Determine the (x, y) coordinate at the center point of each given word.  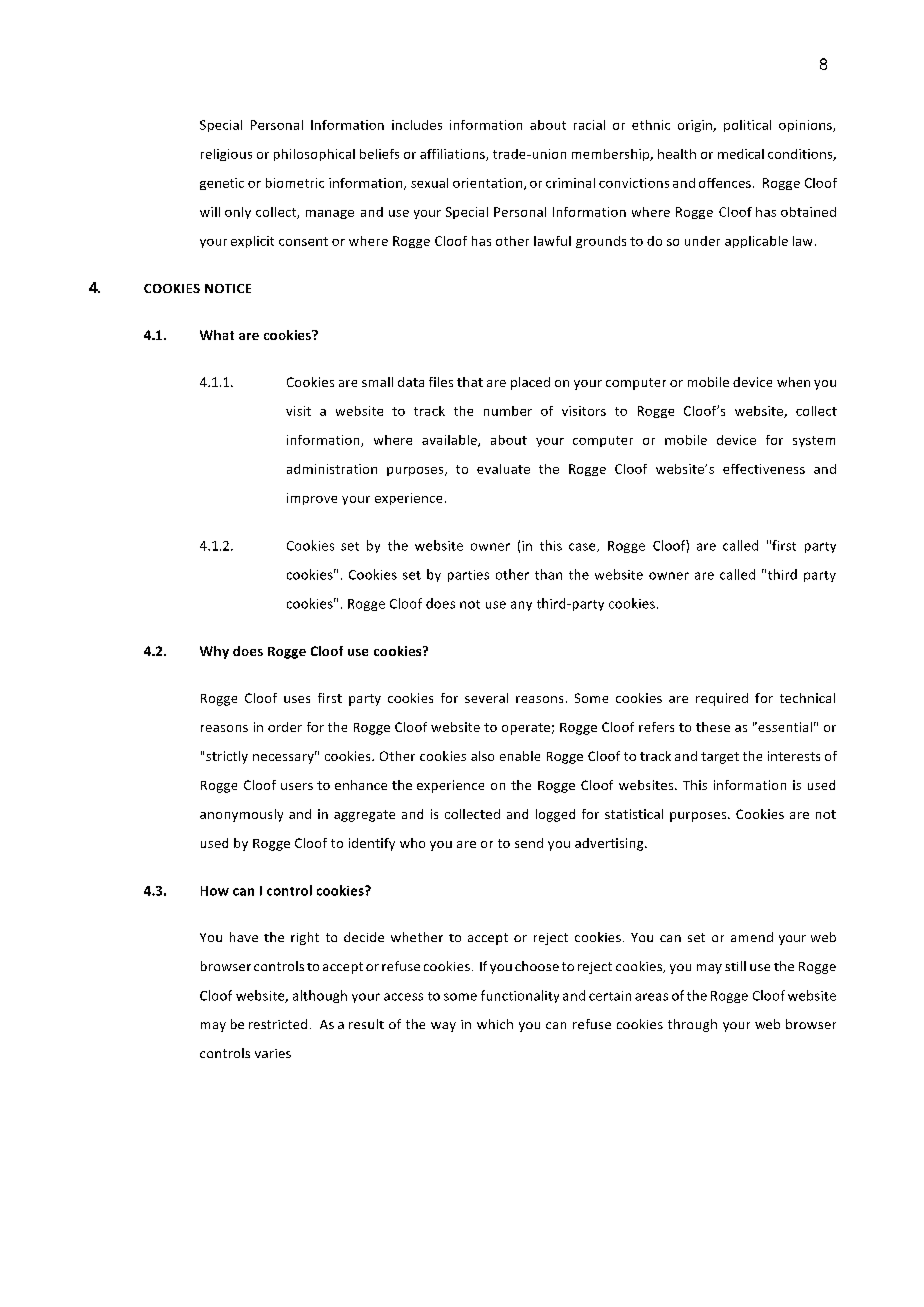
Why (214, 652)
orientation (489, 184)
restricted (278, 1024)
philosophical (314, 155)
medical (741, 154)
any (521, 606)
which (495, 1024)
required (722, 699)
